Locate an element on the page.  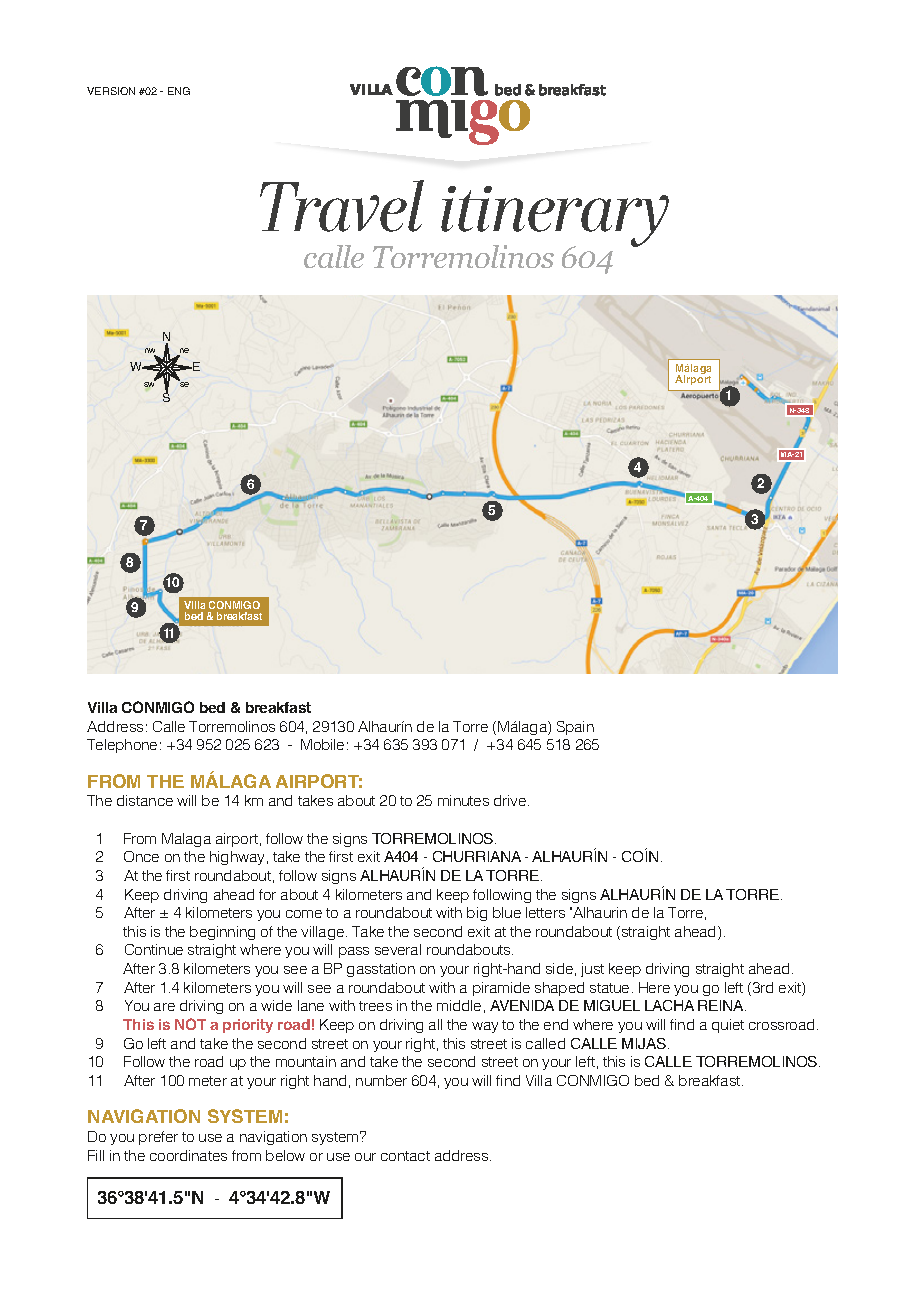
Once is located at coordinates (141, 856).
